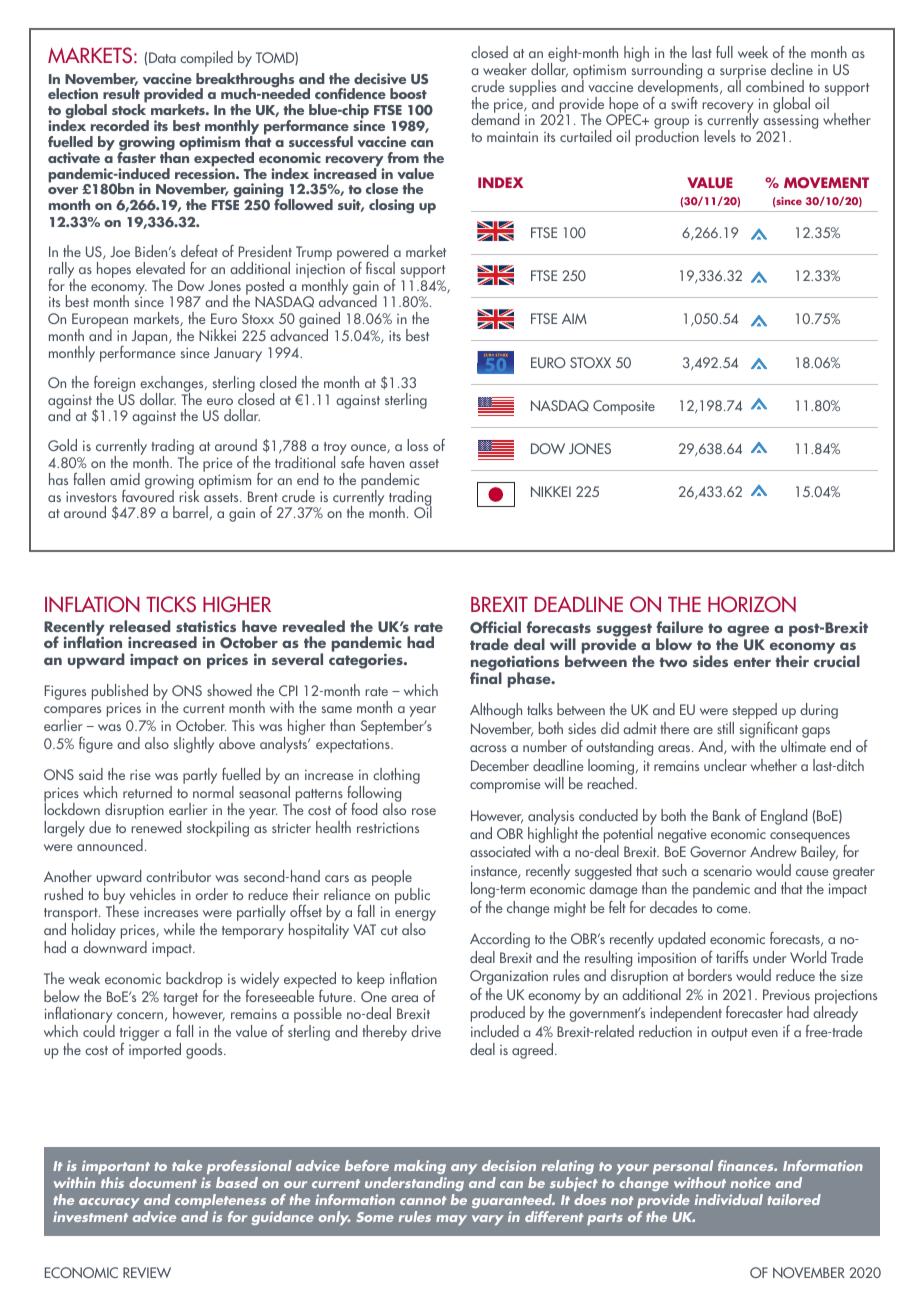  I want to click on associated, so click(500, 851).
